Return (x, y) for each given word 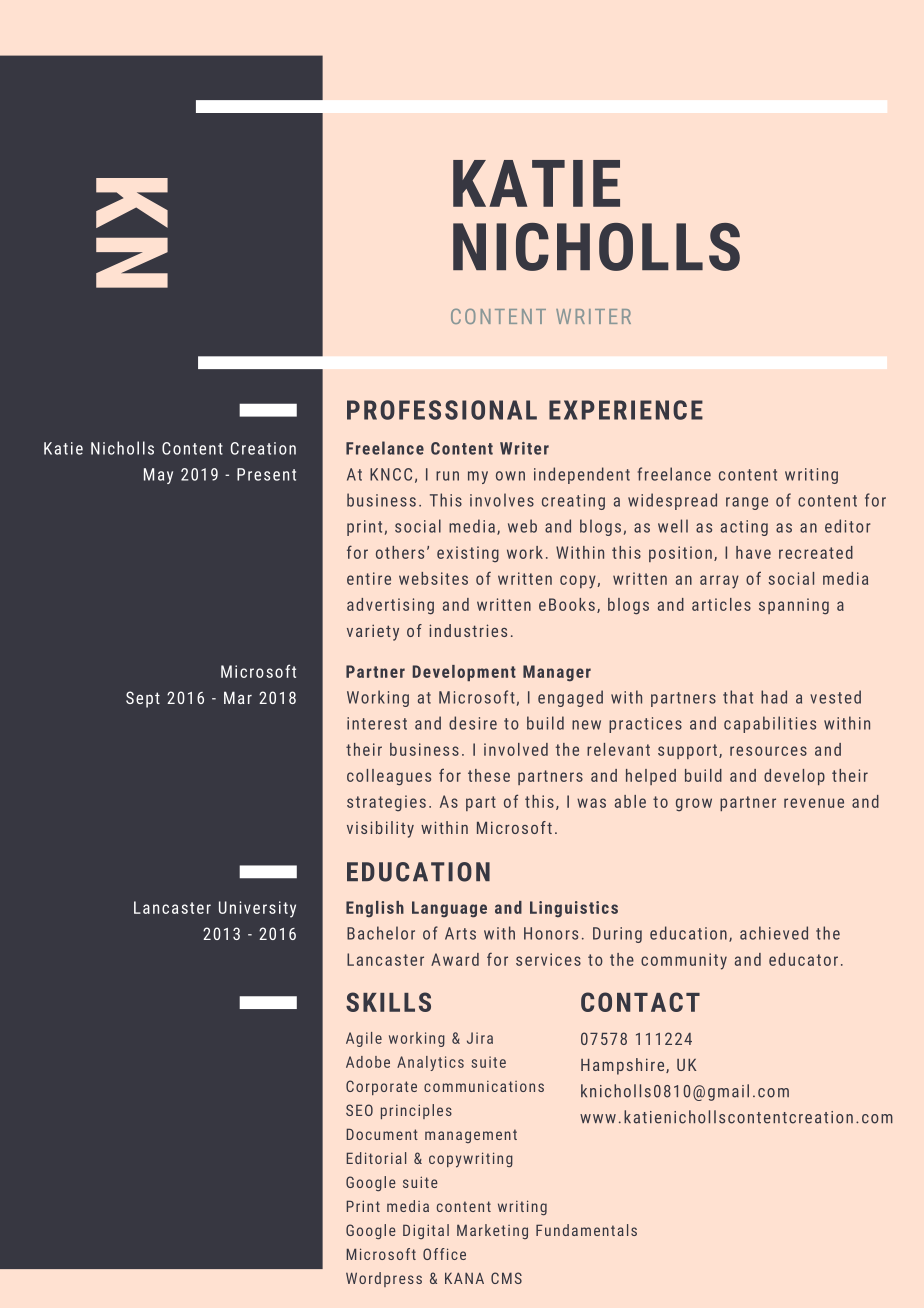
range (747, 503)
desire (473, 723)
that (738, 697)
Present (266, 474)
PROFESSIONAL (442, 410)
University (257, 909)
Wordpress (384, 1279)
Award (455, 959)
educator (803, 959)
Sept (143, 699)
